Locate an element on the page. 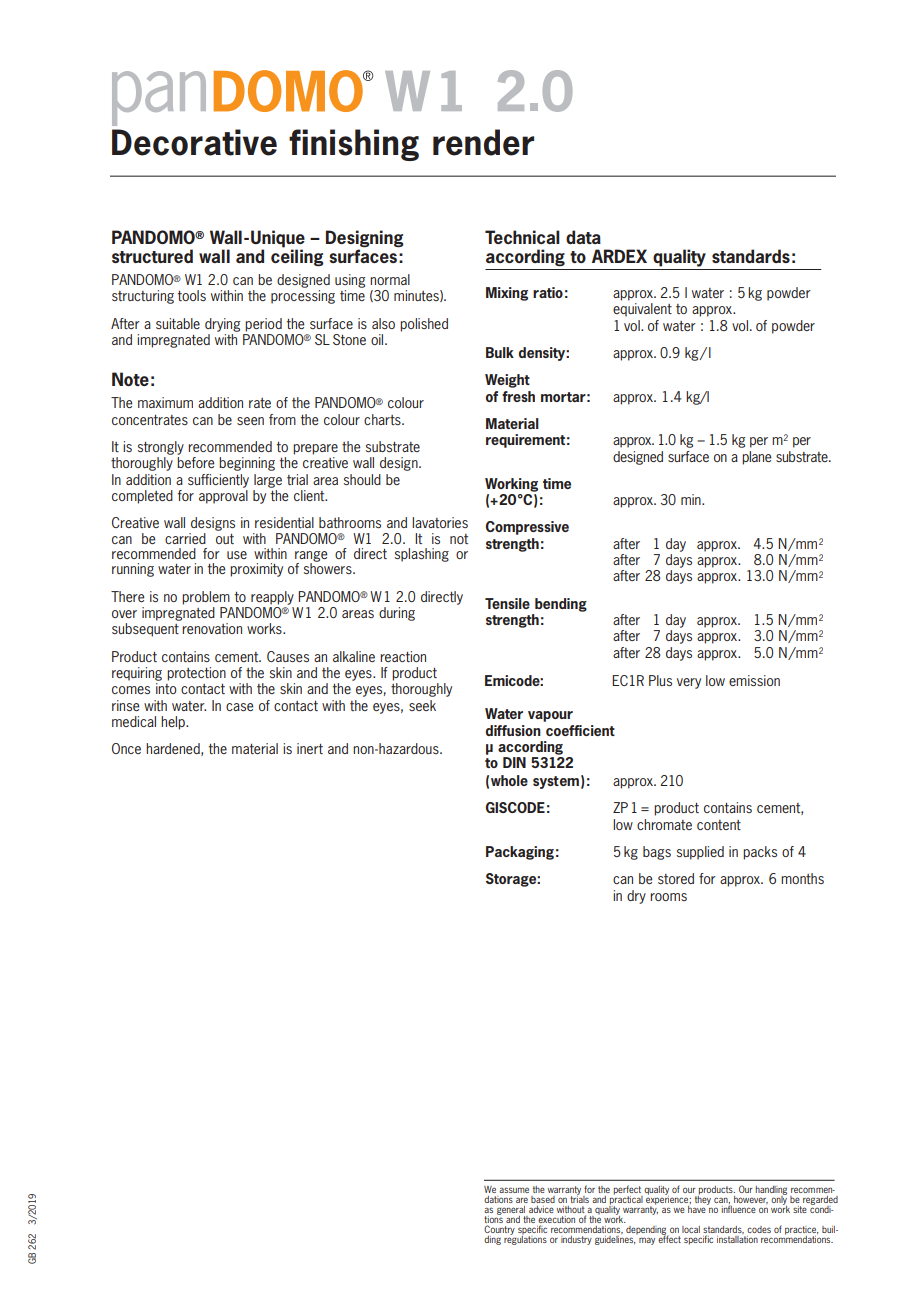 This page has width=924, height=1308. protection is located at coordinates (196, 674).
